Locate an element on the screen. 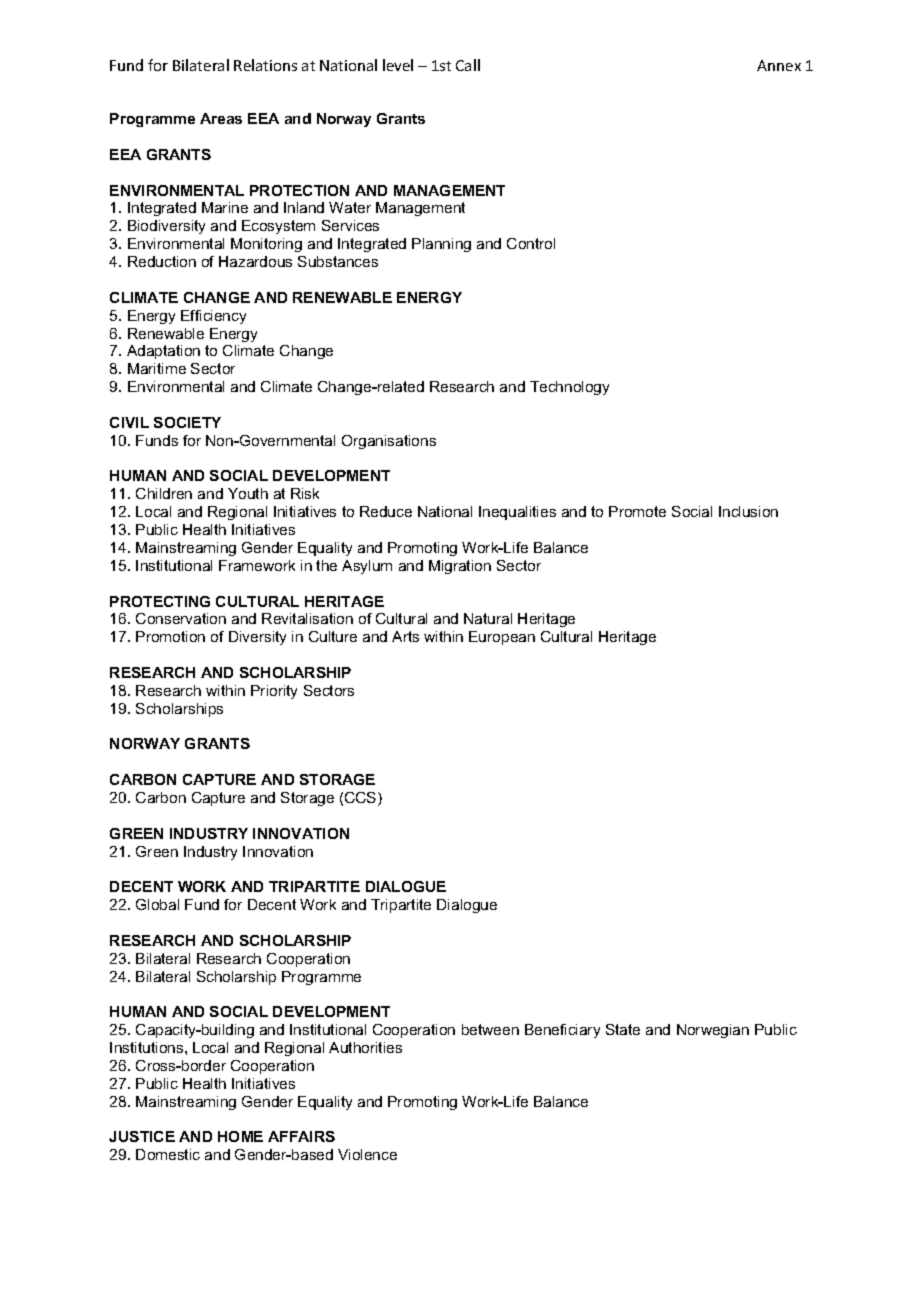  Call is located at coordinates (468, 65).
